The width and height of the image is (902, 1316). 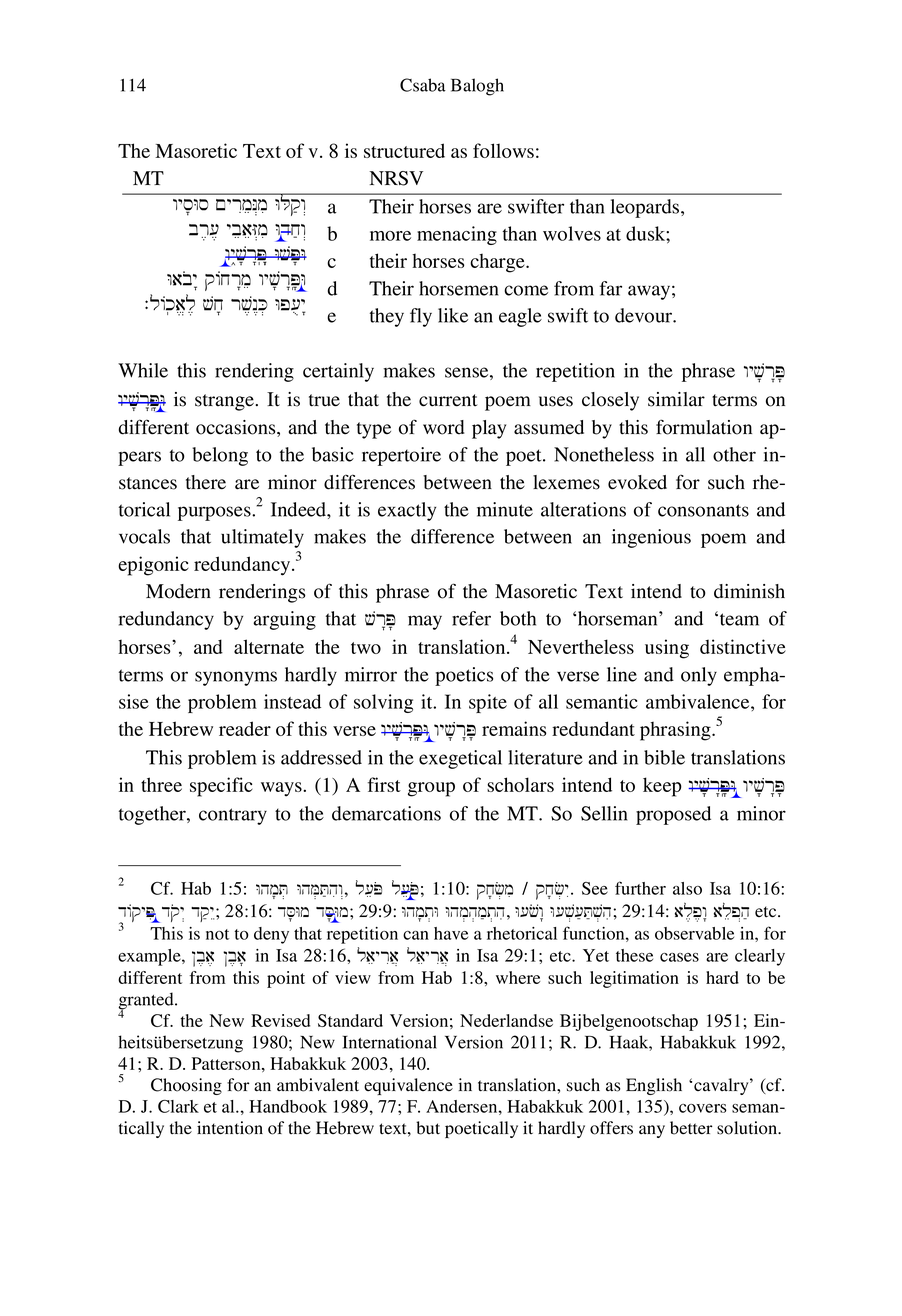 I want to click on wolves, so click(x=572, y=233).
